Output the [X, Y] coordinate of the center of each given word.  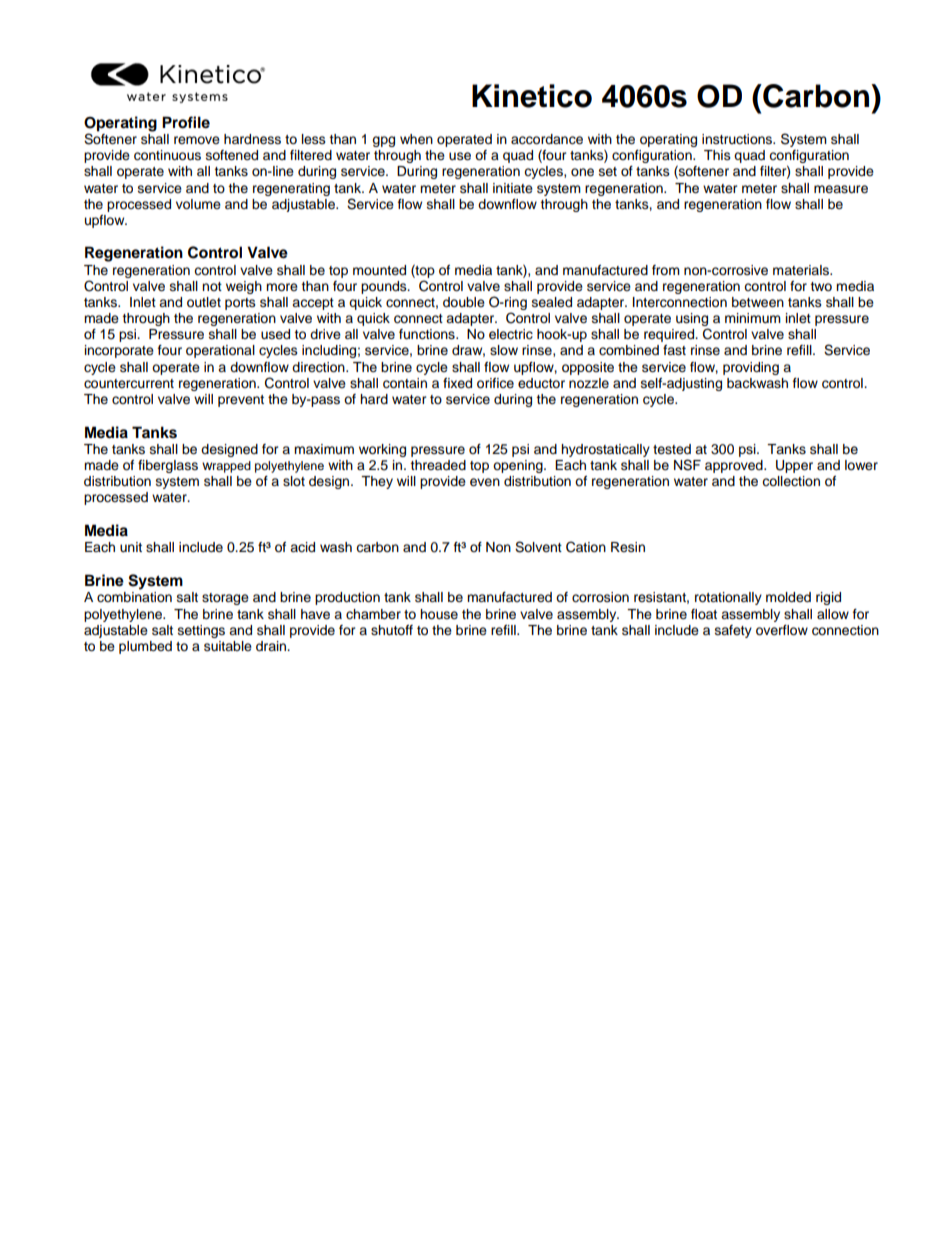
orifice [495, 383]
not [212, 286]
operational [220, 351]
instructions [738, 139]
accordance [547, 139]
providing [751, 368]
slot [294, 481]
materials [802, 270]
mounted [379, 270]
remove [197, 140]
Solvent [538, 547]
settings [201, 631]
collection [791, 481]
